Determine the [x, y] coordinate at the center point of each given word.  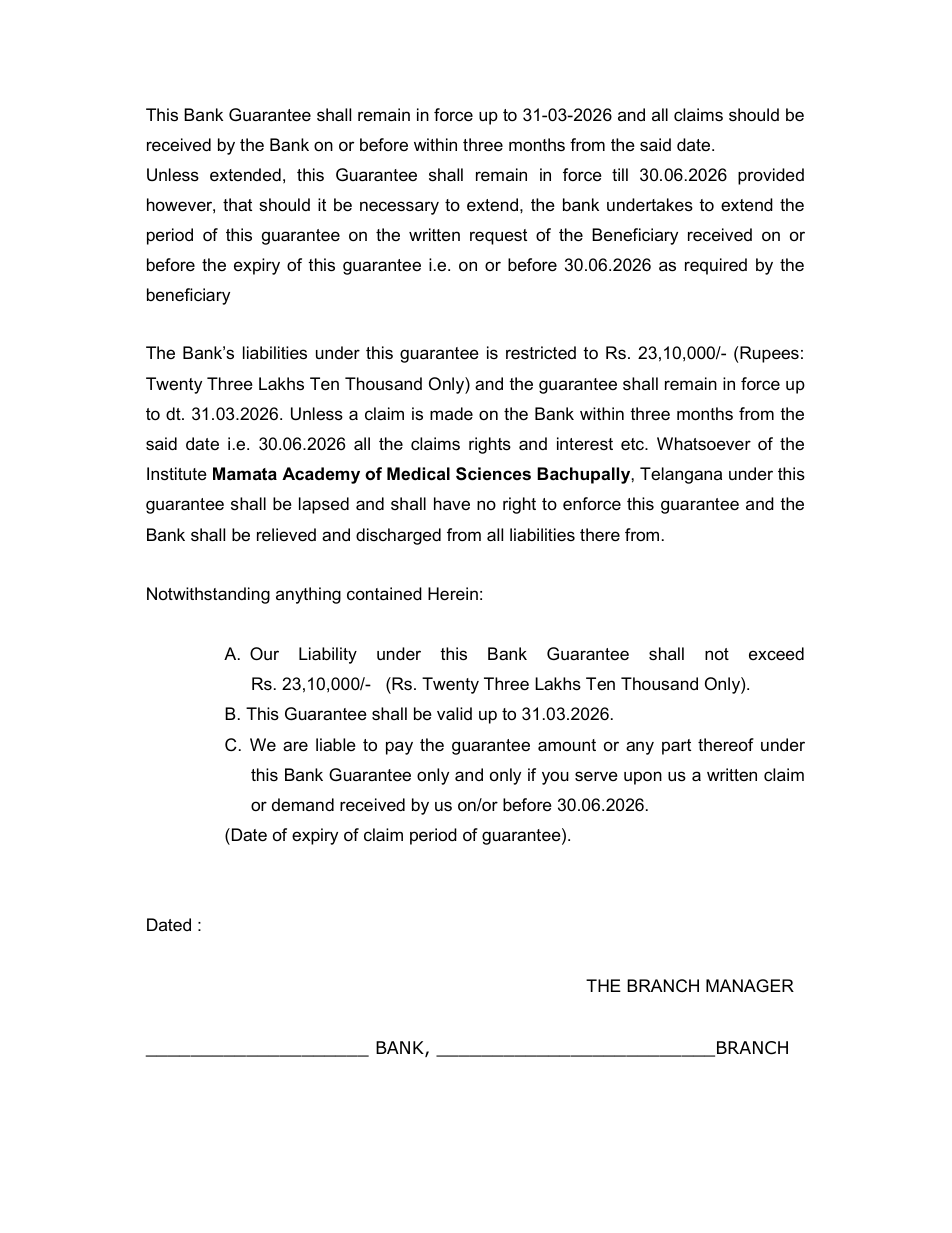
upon [643, 778]
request [498, 237]
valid [454, 714]
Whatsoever [704, 444]
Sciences [493, 474]
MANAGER [750, 985]
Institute [177, 473]
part [676, 747]
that [237, 204]
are [295, 746]
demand [303, 804]
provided [771, 176]
